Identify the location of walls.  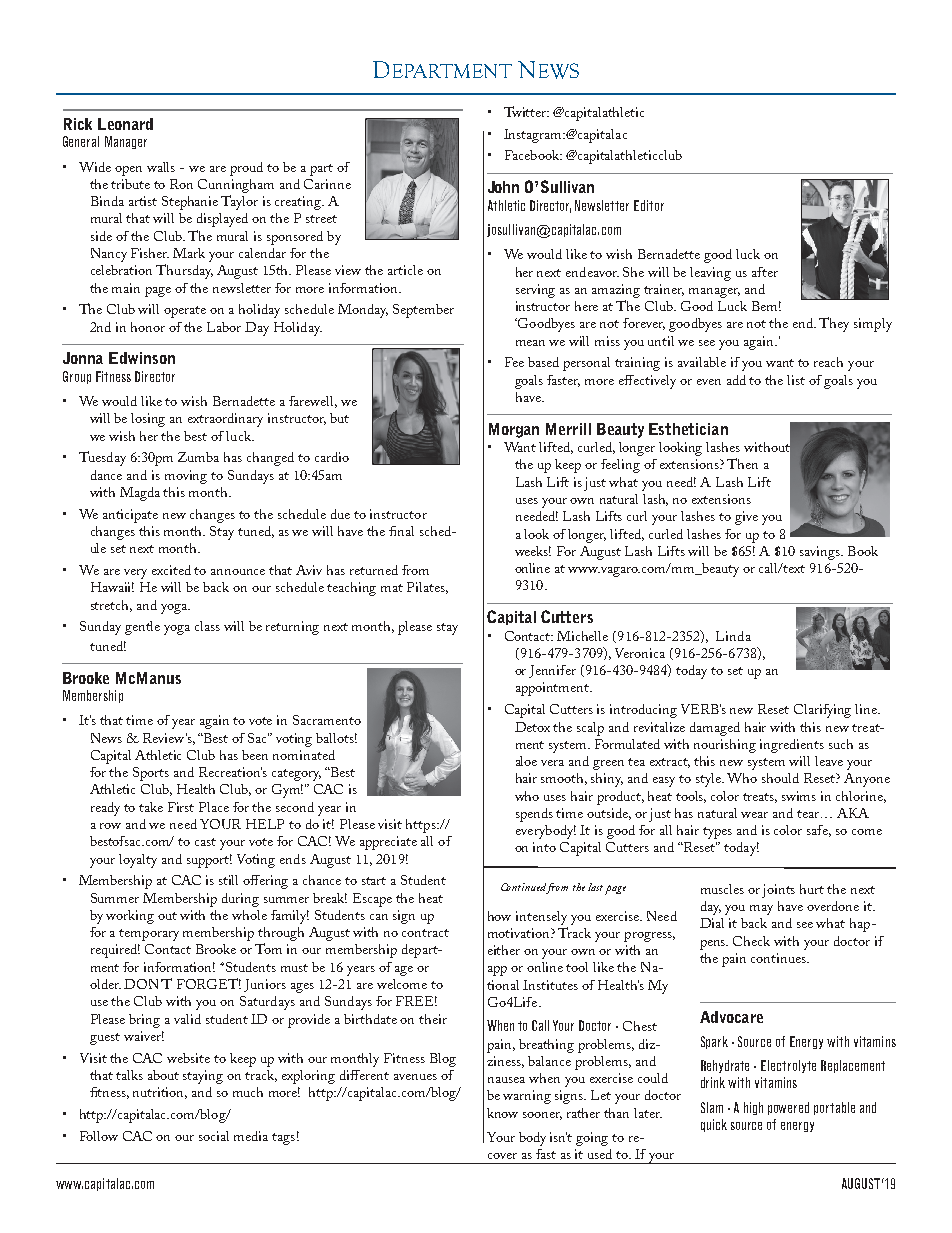
(161, 167).
